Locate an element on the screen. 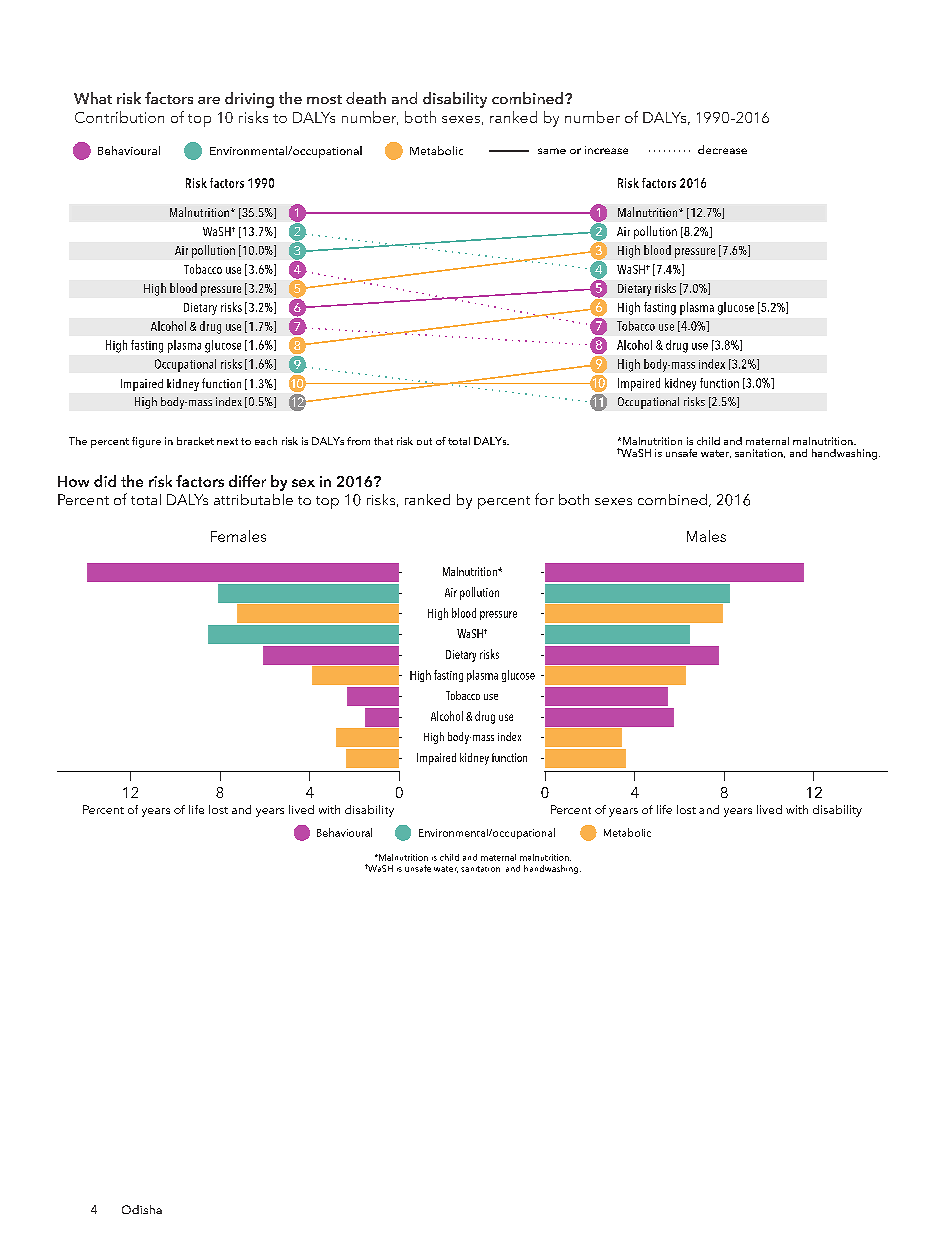 The width and height of the screenshot is (952, 1233). did is located at coordinates (105, 481).
